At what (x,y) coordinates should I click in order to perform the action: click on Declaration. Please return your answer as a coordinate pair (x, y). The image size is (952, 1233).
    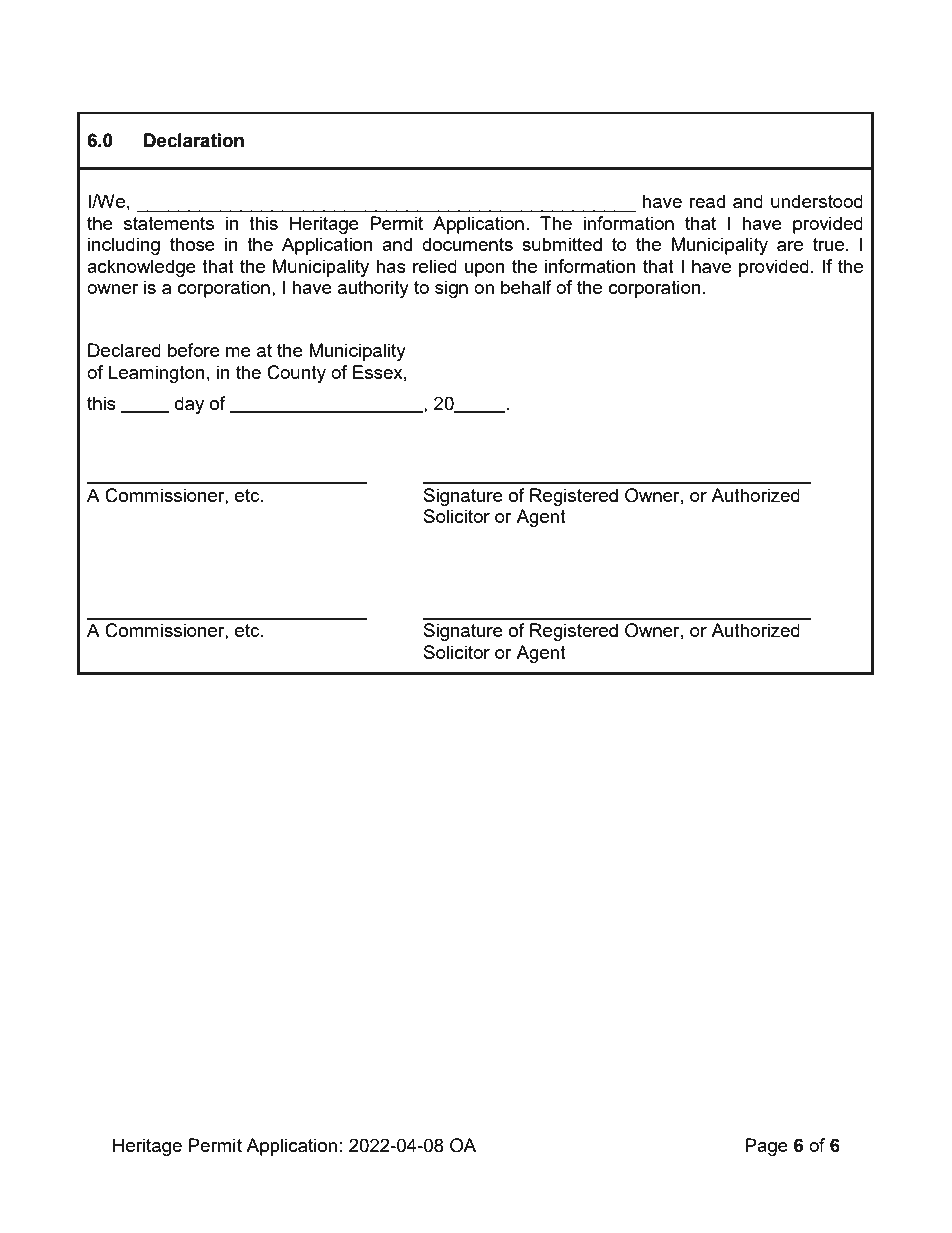
    Looking at the image, I should click on (194, 140).
